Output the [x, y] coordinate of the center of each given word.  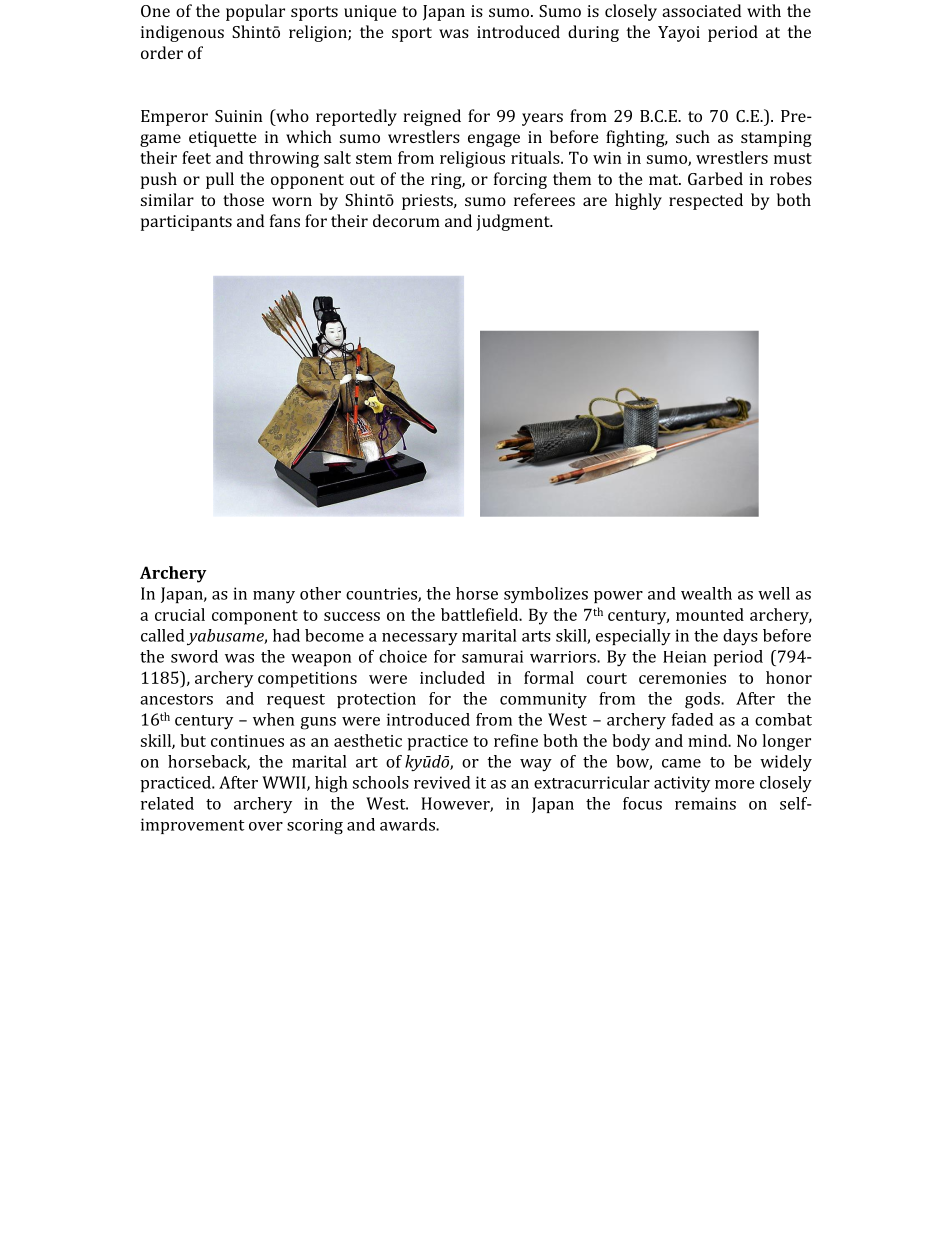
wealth [706, 593]
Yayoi [679, 34]
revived [442, 782]
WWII [285, 783]
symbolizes [546, 595]
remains [705, 803]
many [274, 597]
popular [255, 12]
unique [370, 13]
